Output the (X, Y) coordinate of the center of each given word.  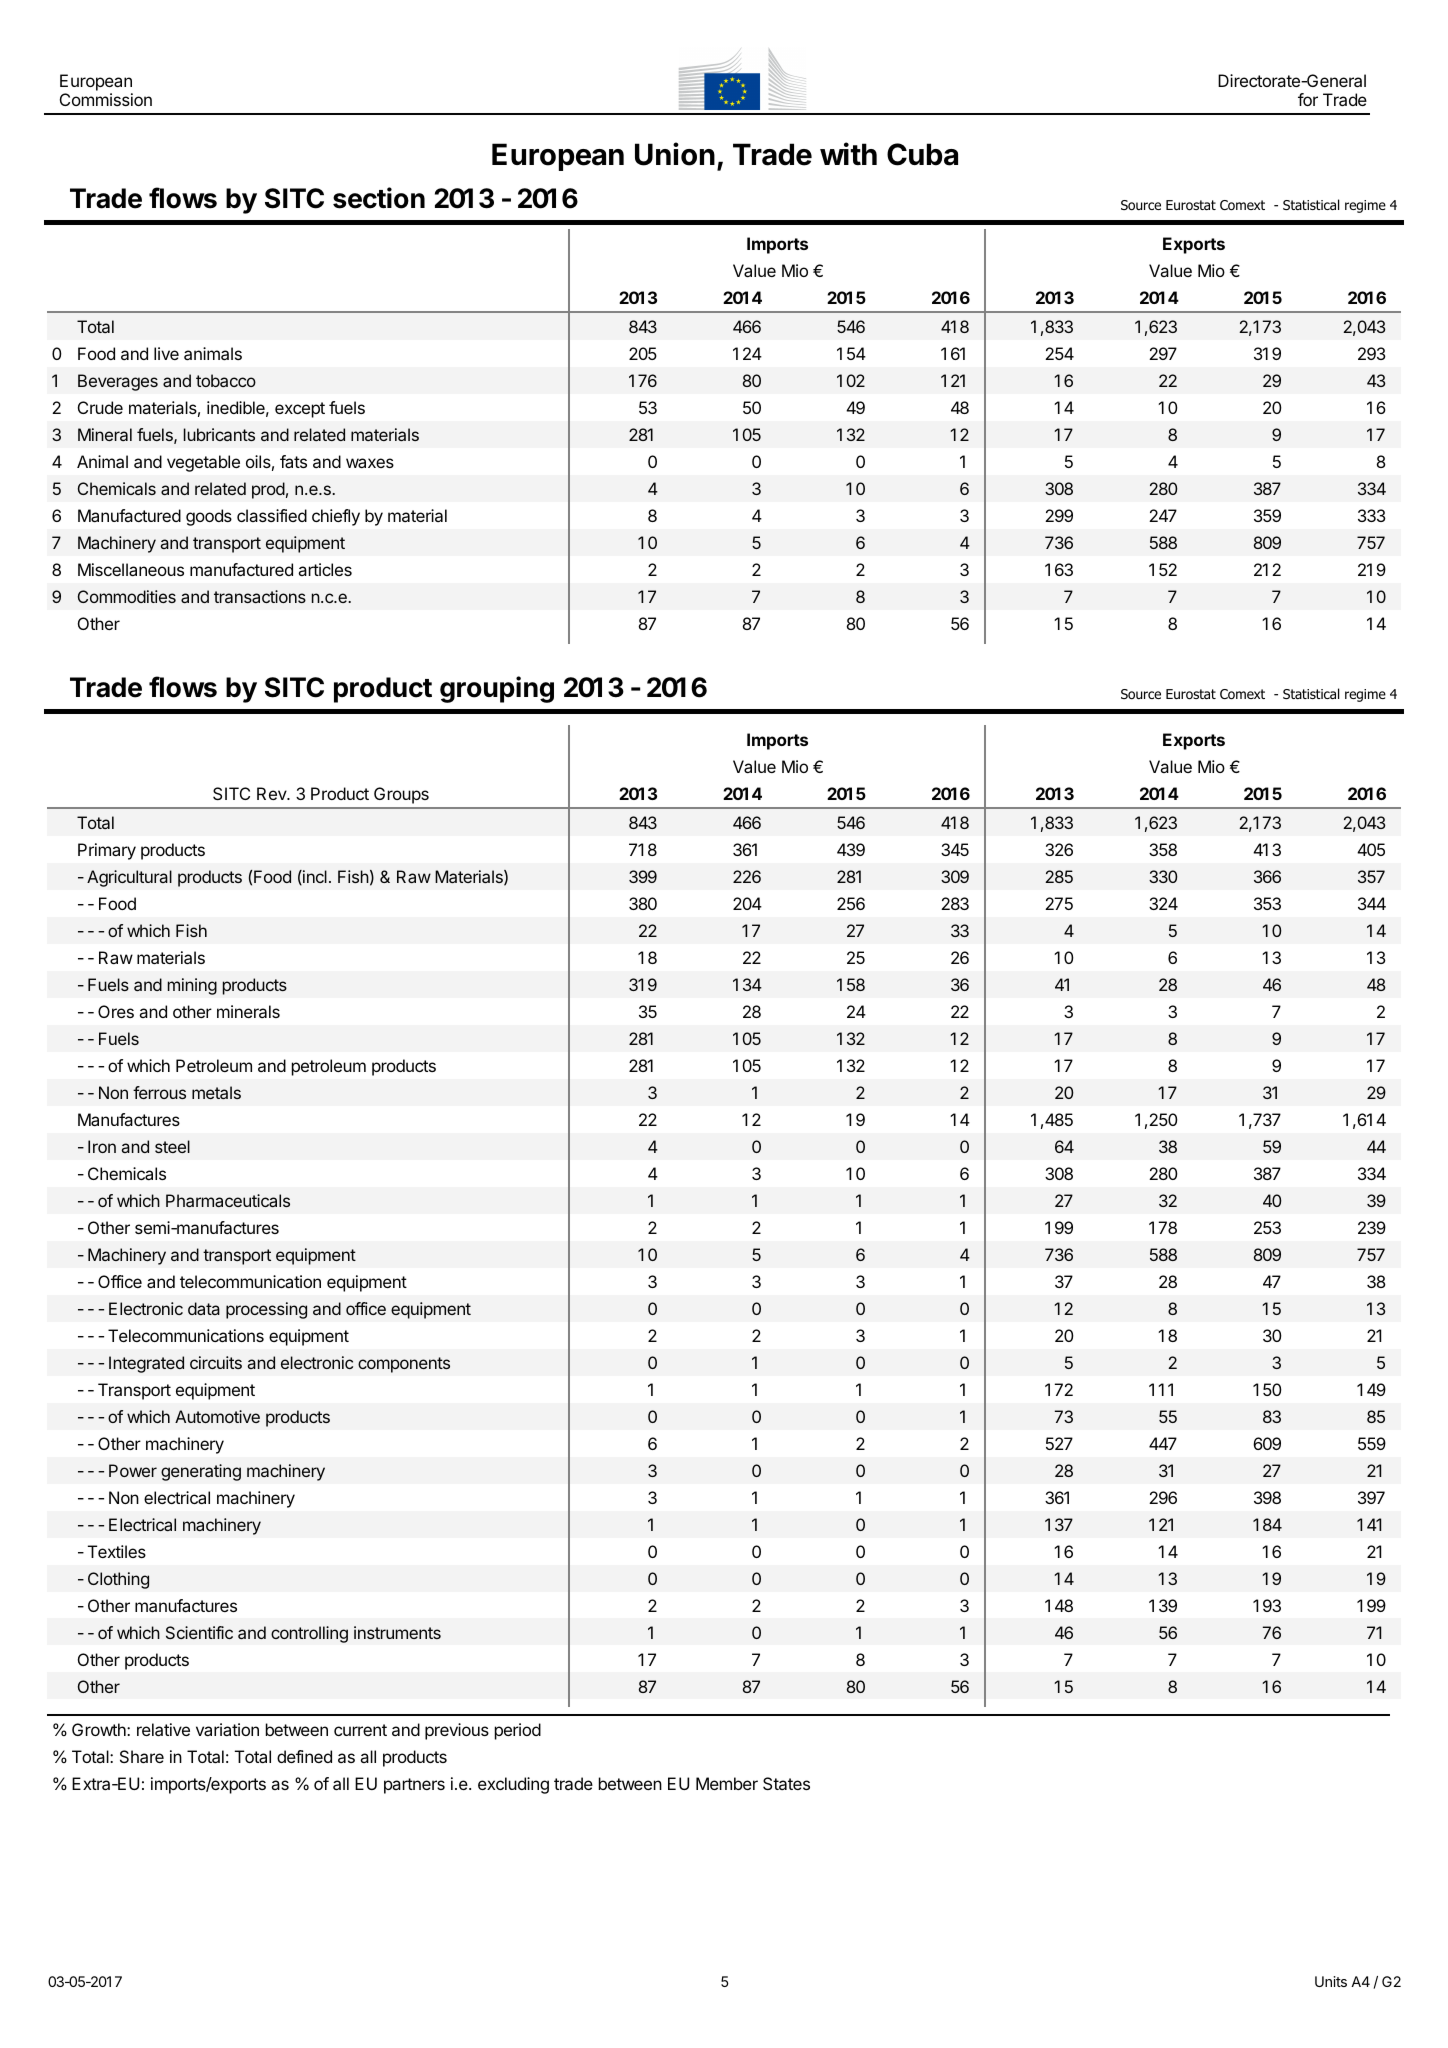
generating (201, 1472)
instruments (397, 1632)
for (1308, 99)
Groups (401, 795)
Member (727, 1783)
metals (216, 1092)
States (786, 1783)
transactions (260, 596)
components (404, 1365)
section (379, 198)
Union (675, 154)
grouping (497, 689)
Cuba (922, 154)
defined (304, 1756)
